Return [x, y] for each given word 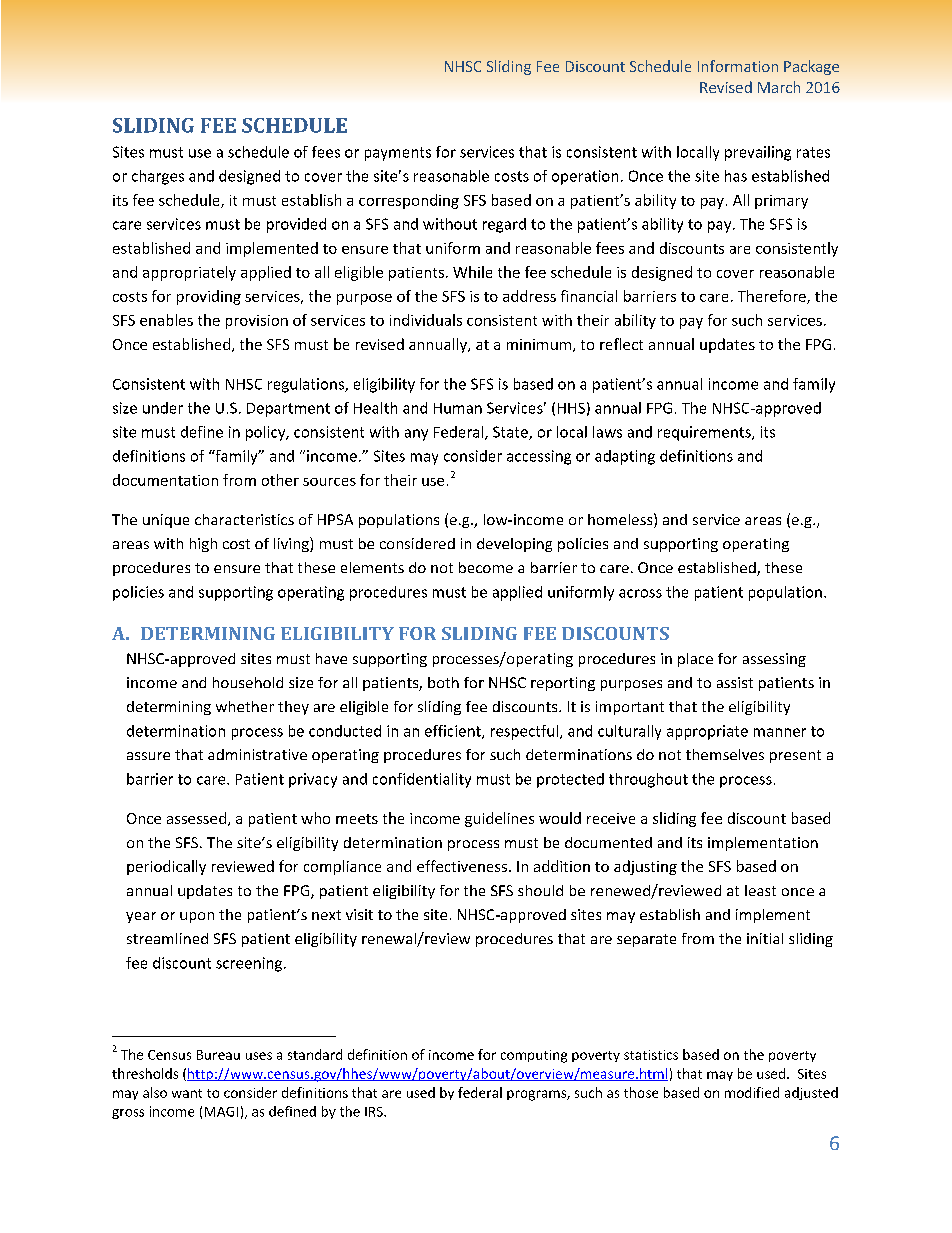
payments [398, 154]
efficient [454, 732]
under [163, 408]
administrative [257, 754]
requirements [705, 433]
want [187, 1093]
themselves [725, 754]
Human [458, 408]
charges [158, 177]
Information [738, 66]
